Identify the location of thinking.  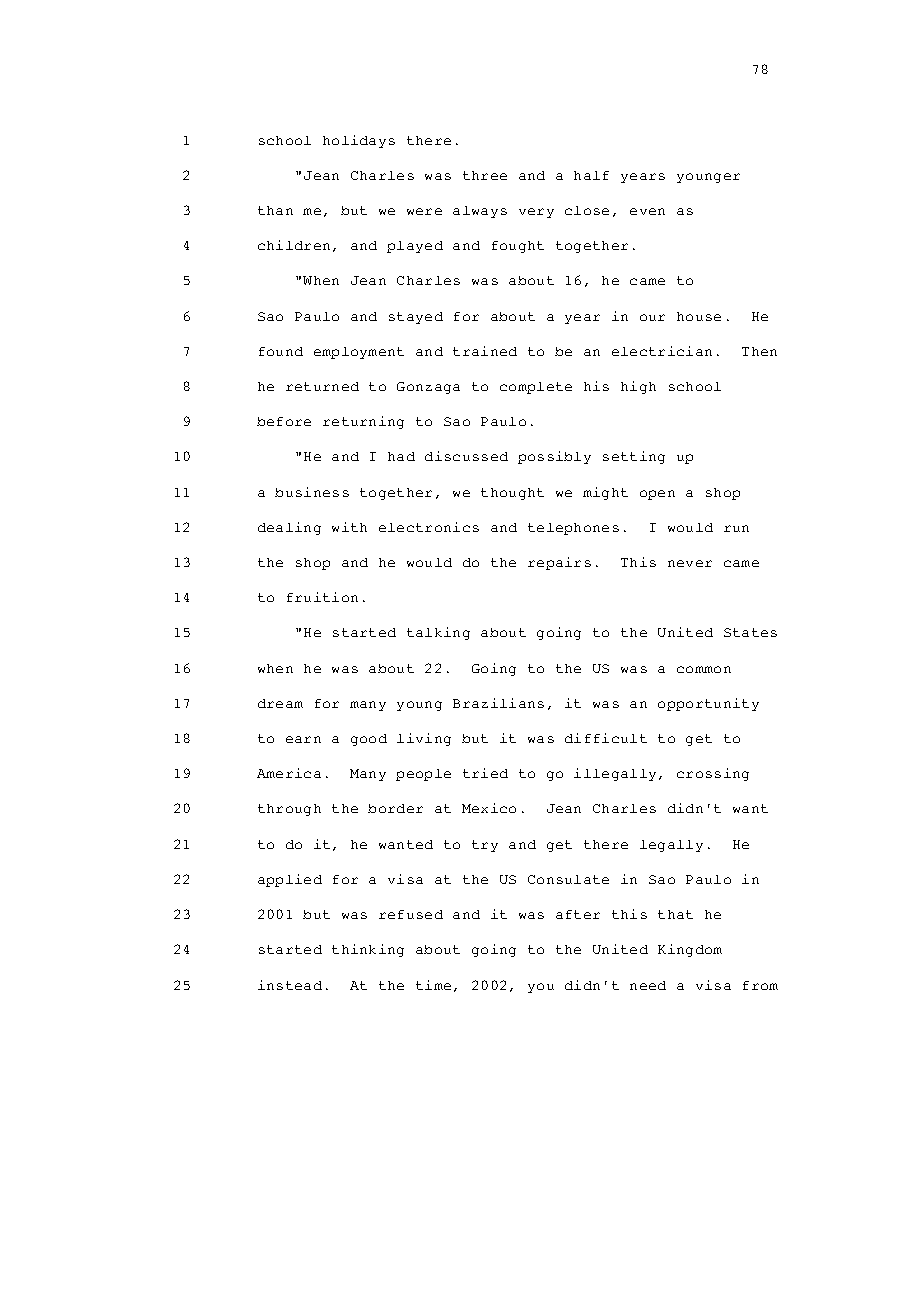
(368, 950).
